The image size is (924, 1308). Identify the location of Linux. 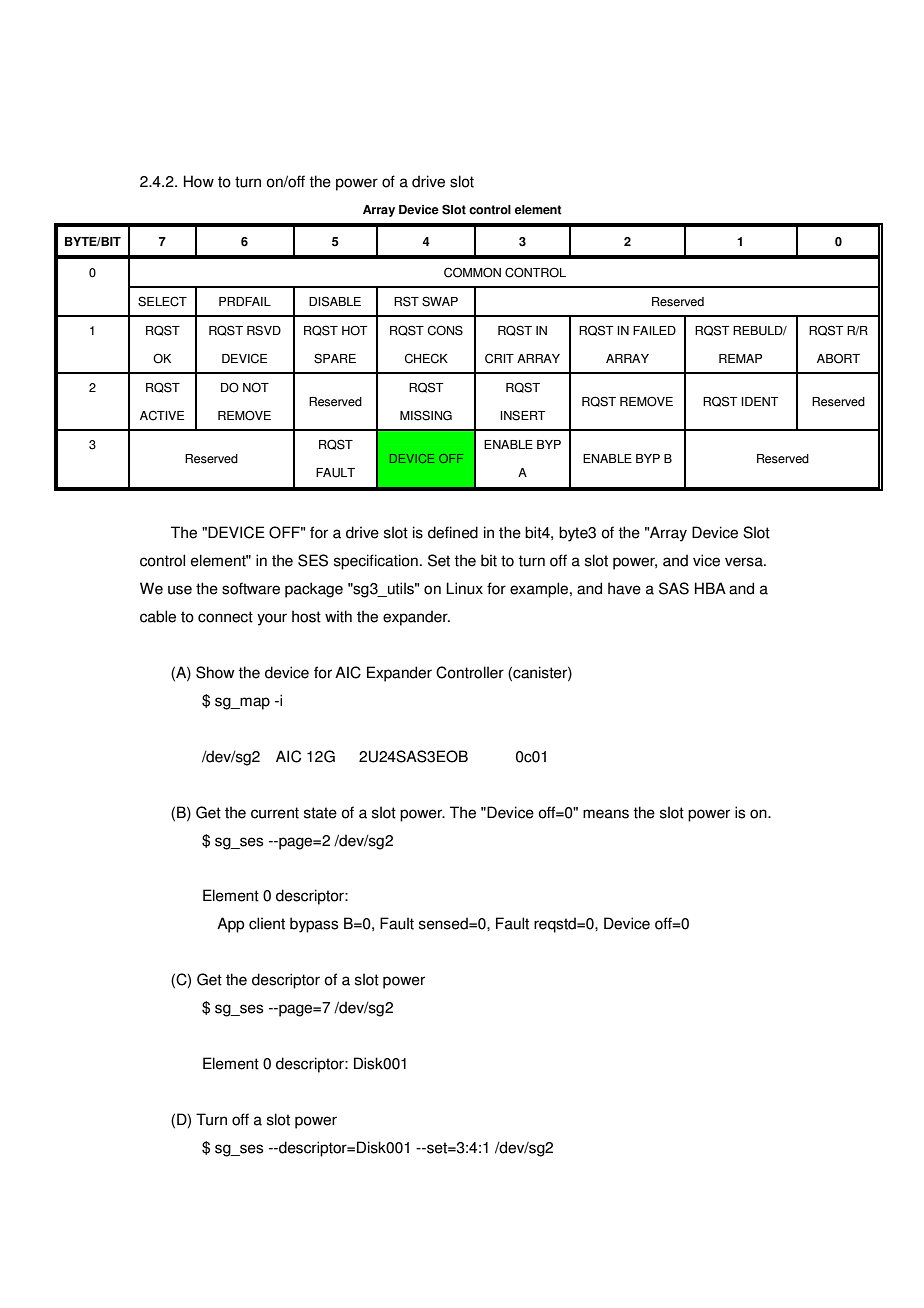
(464, 588).
